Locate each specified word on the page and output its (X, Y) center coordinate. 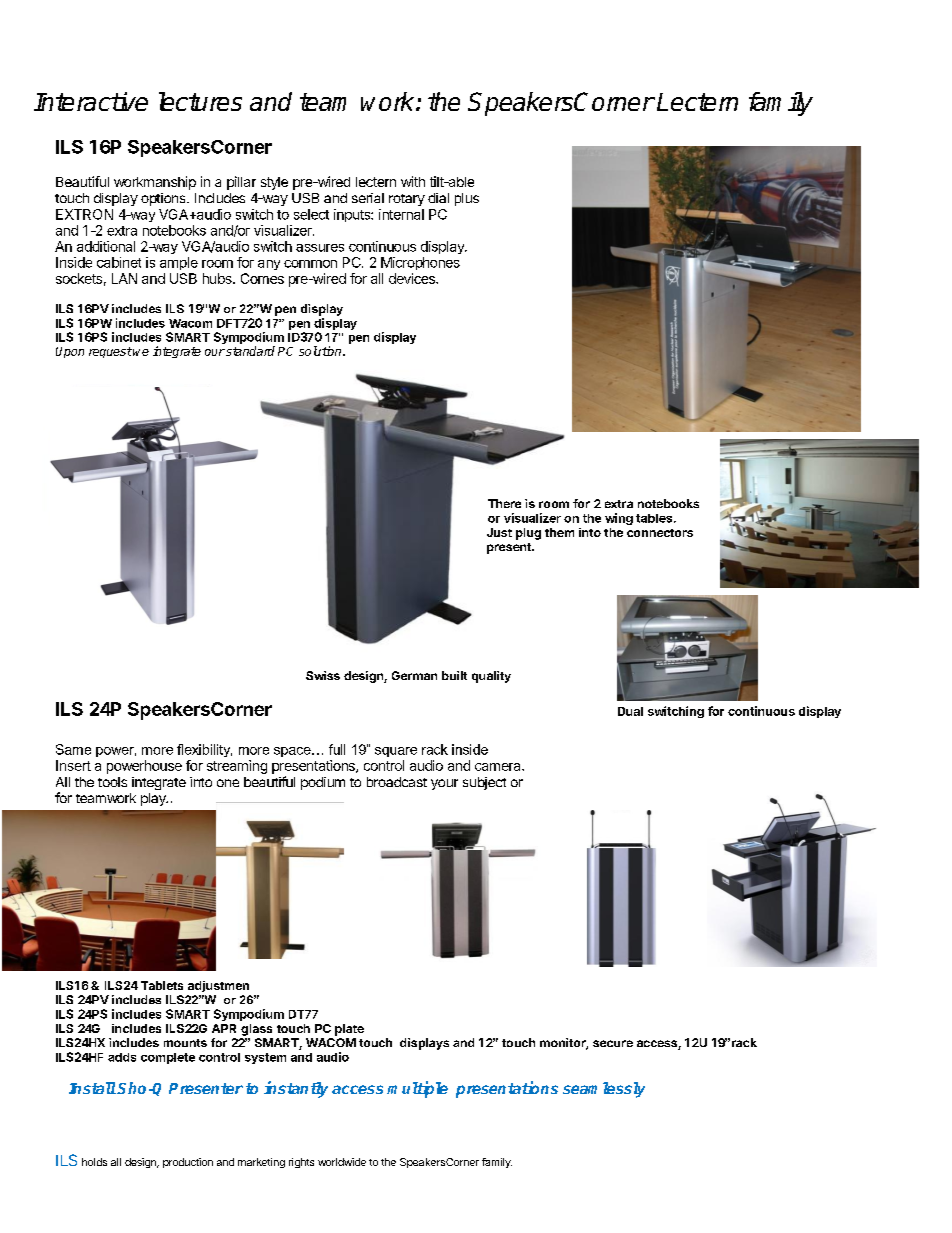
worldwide (342, 1162)
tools (112, 782)
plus (467, 199)
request (110, 352)
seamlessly (604, 1090)
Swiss (323, 675)
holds (94, 1162)
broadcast (397, 782)
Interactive (91, 101)
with (413, 181)
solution (321, 351)
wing (619, 519)
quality (491, 677)
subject (484, 783)
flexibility (204, 750)
